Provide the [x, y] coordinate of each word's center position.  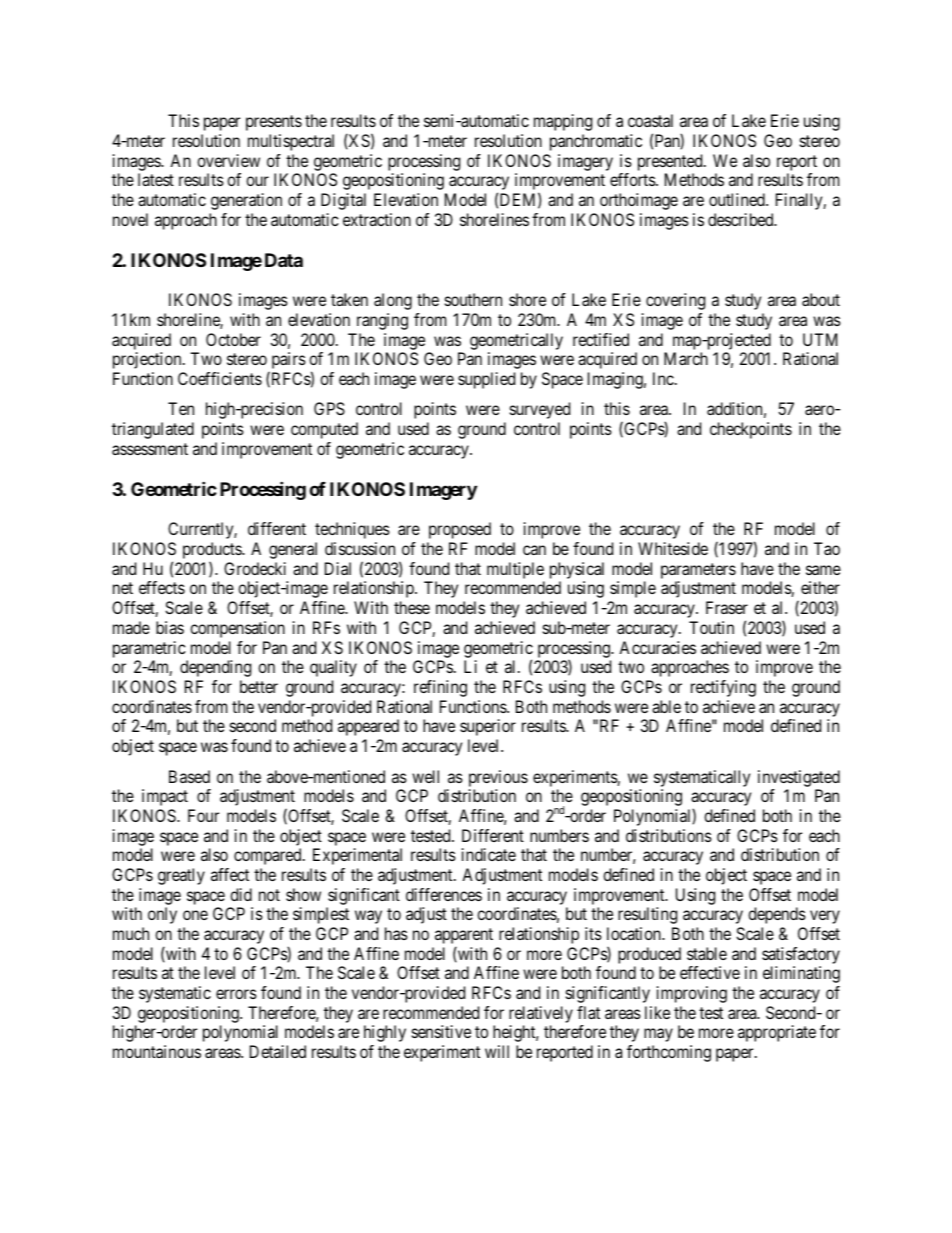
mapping [563, 122]
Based [189, 776]
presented [671, 162]
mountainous [157, 1051]
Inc [663, 378]
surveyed [540, 410]
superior [488, 727]
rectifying [723, 688]
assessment [150, 449]
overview [228, 160]
